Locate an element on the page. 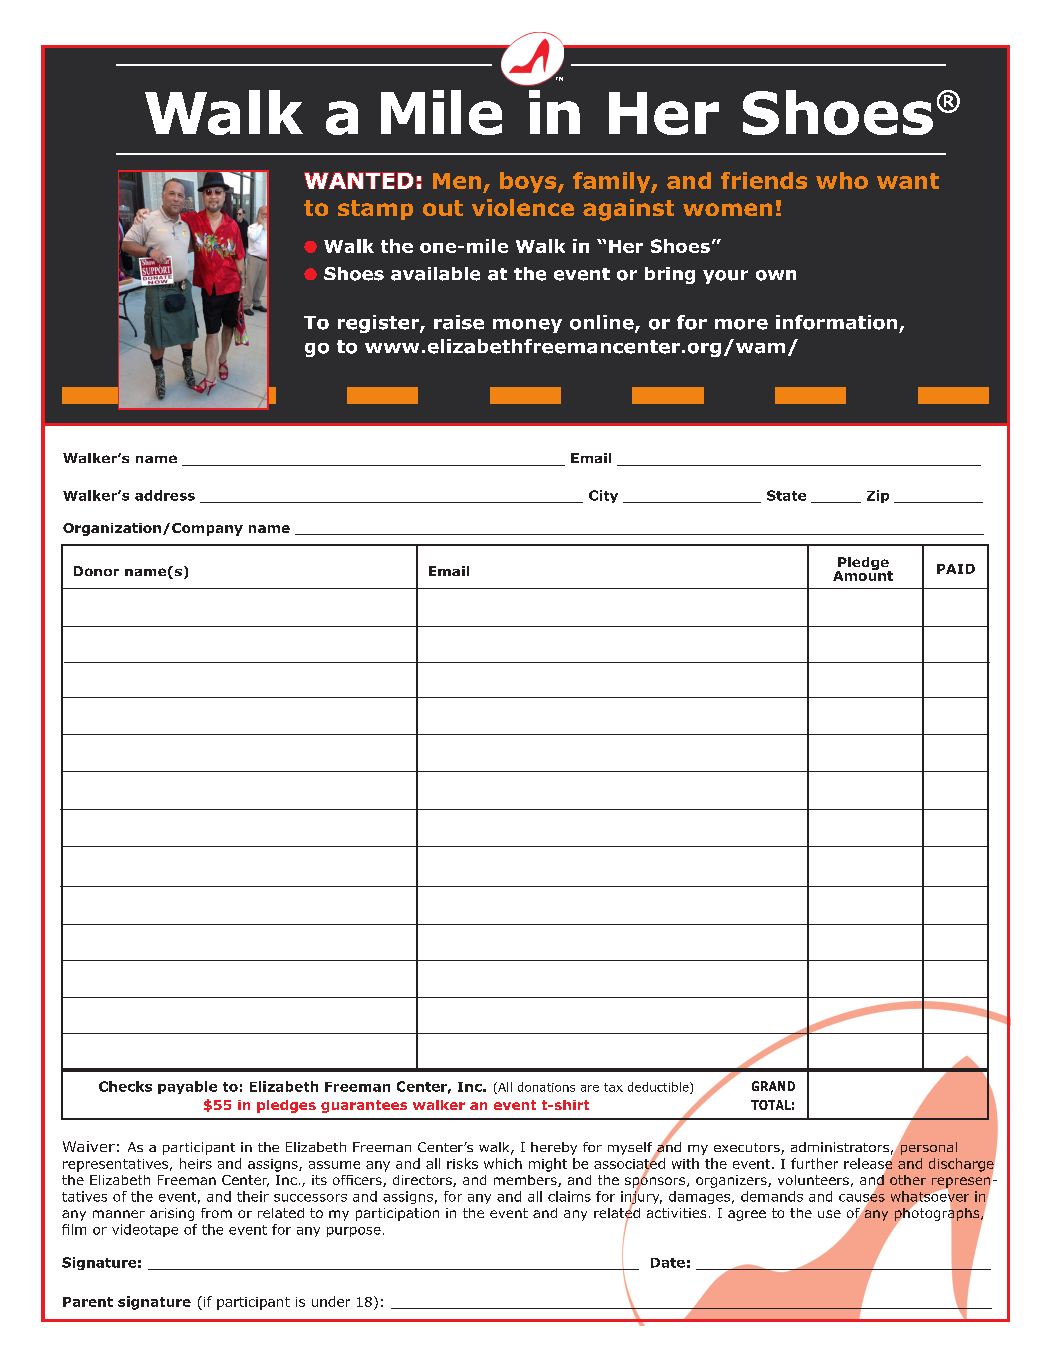  who is located at coordinates (842, 180).
